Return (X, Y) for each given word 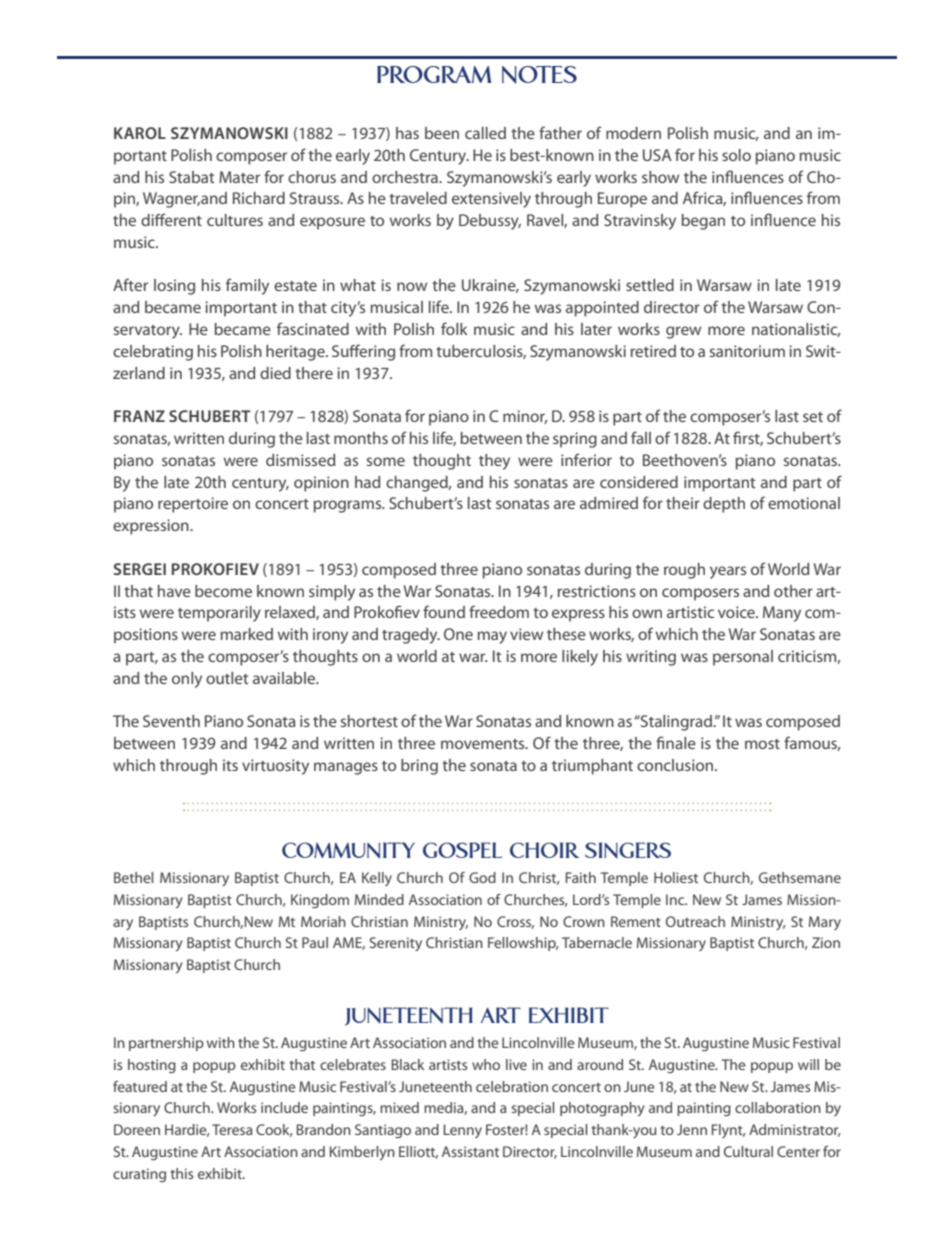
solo (736, 155)
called (485, 133)
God (482, 877)
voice (737, 612)
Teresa (232, 1129)
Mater (239, 177)
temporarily (219, 614)
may (492, 637)
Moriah (323, 921)
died (275, 373)
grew (683, 332)
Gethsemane (800, 877)
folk (454, 328)
